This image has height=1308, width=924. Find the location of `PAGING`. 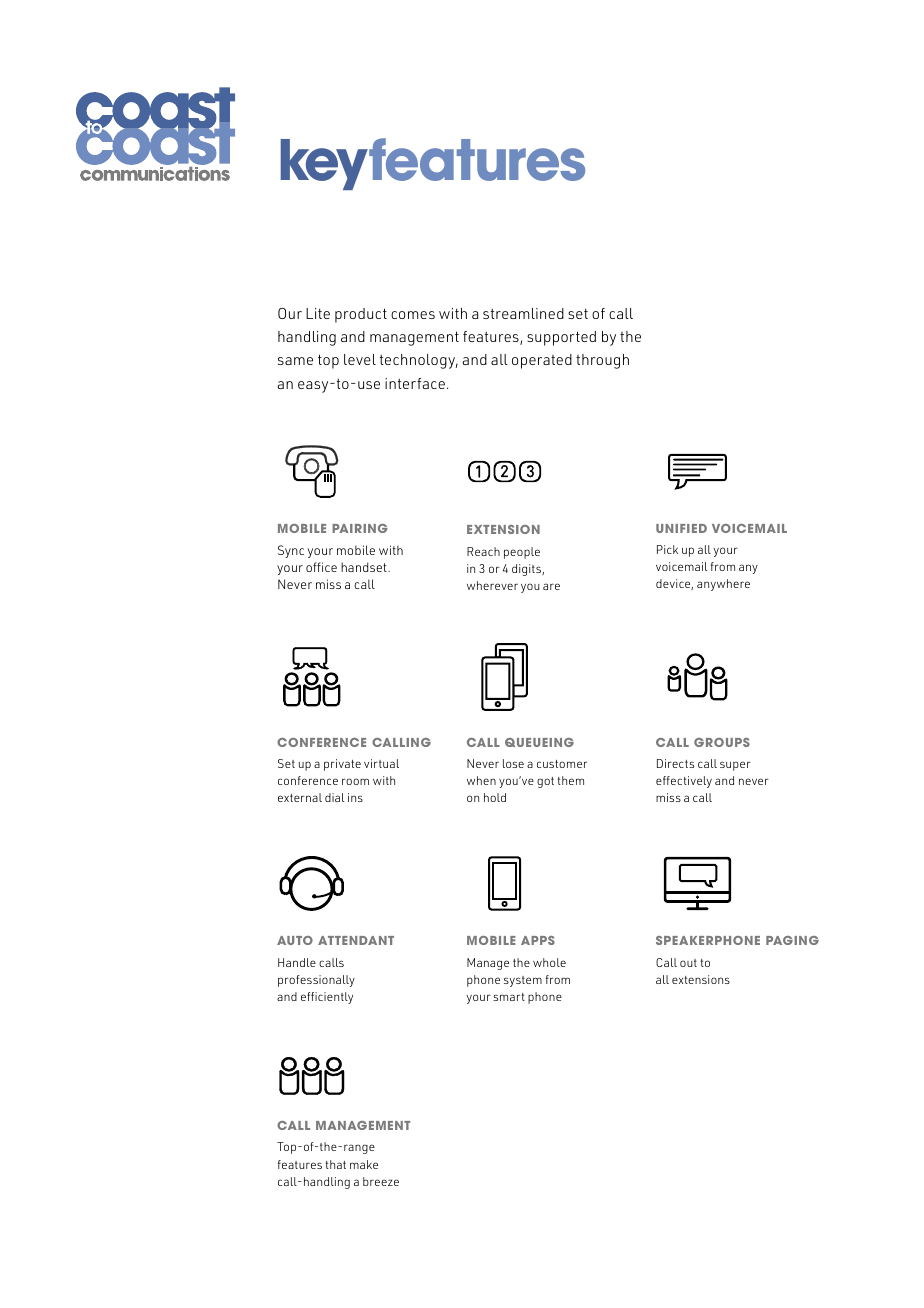

PAGING is located at coordinates (792, 940).
